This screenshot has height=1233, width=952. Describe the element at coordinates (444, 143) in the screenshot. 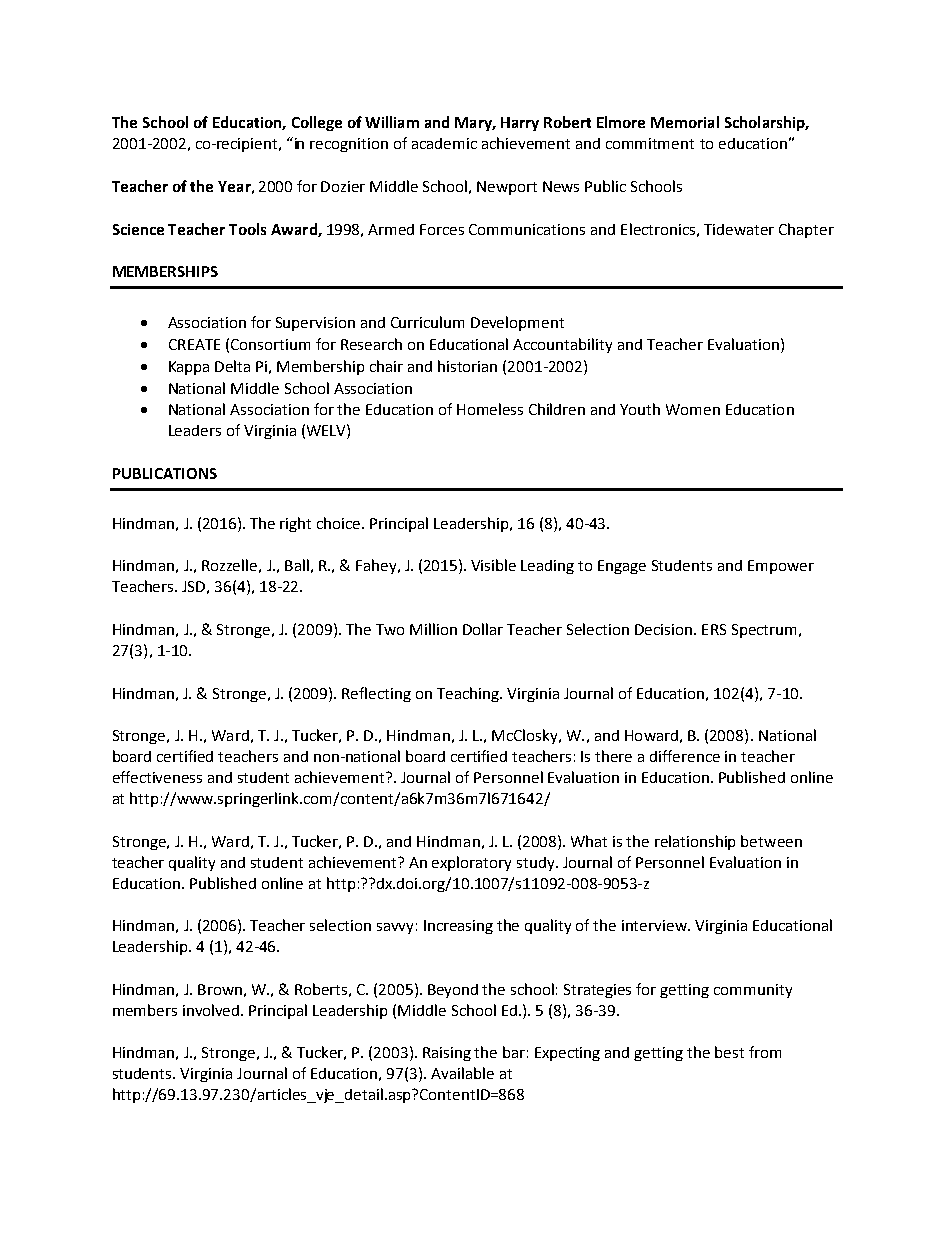

I see `academic` at that location.
